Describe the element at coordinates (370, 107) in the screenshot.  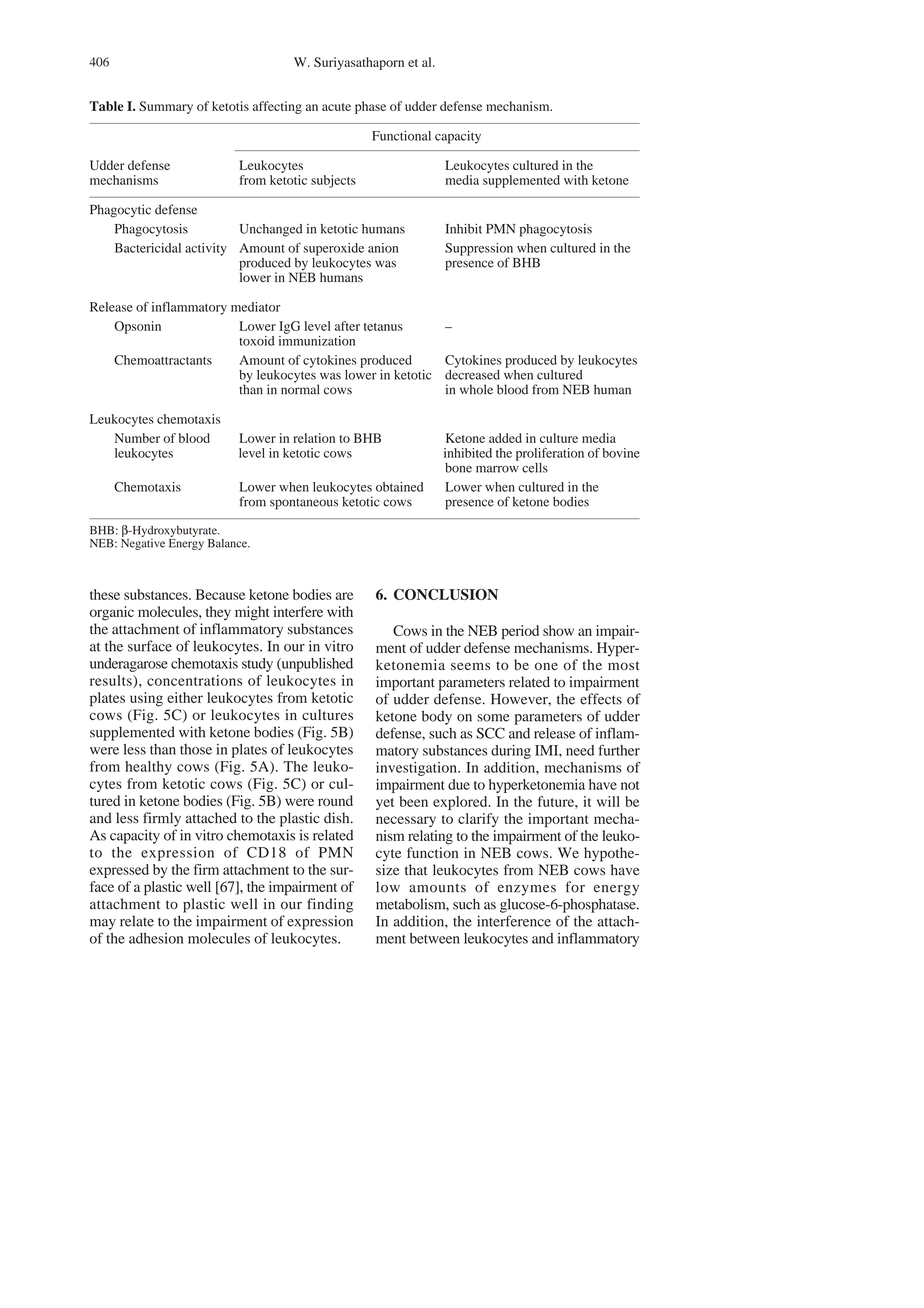
I see `phase` at that location.
